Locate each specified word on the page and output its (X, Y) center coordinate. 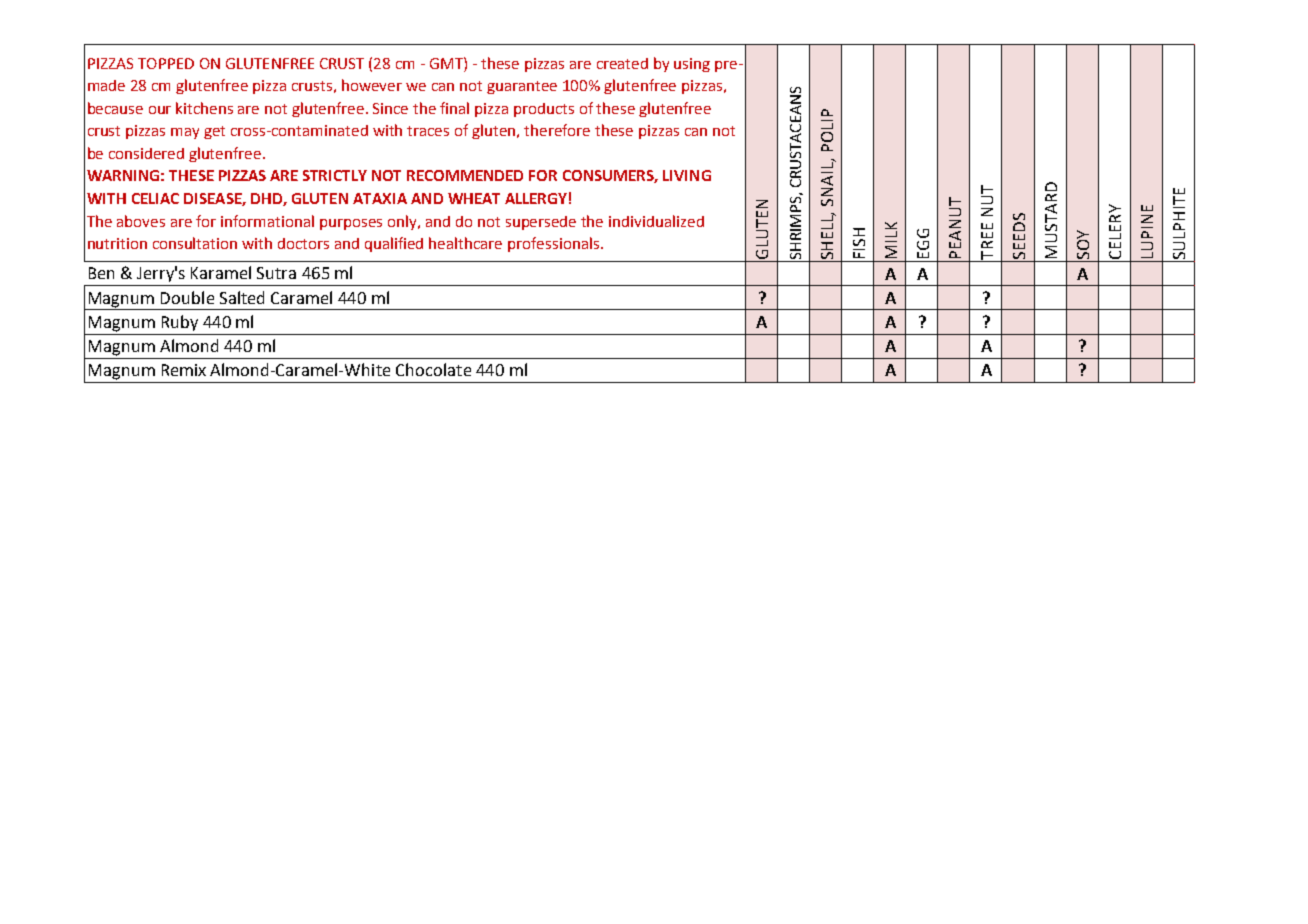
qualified (394, 244)
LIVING (687, 175)
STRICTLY (335, 175)
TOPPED (166, 63)
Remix (184, 370)
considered (146, 153)
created (622, 63)
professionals (553, 244)
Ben (101, 273)
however (372, 85)
